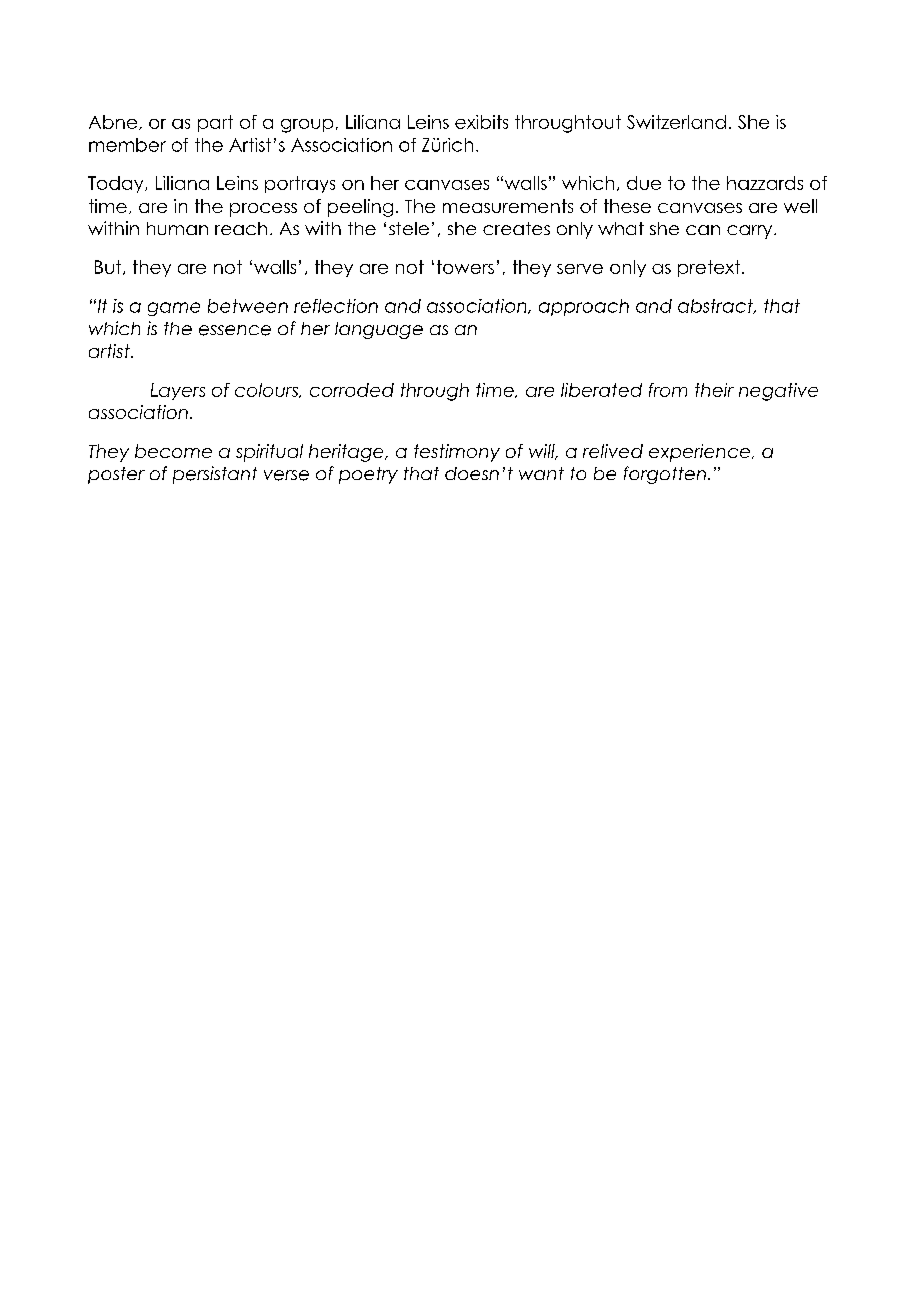  What do you see at coordinates (751, 232) in the screenshot?
I see `carry` at bounding box center [751, 232].
